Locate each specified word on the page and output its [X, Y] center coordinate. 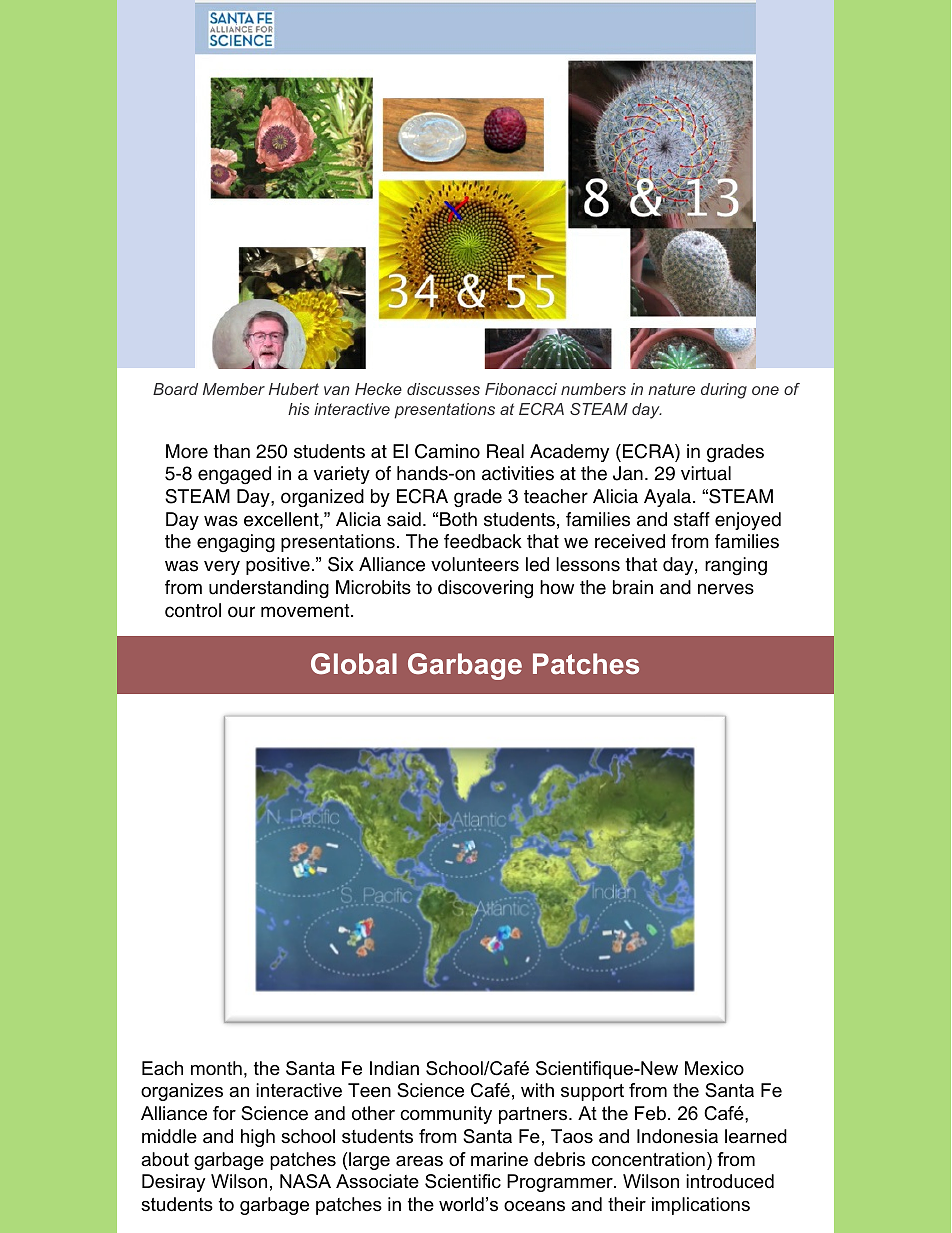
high [258, 1138]
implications [701, 1206]
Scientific [463, 1181]
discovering [485, 589]
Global [354, 663]
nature [671, 389]
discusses [443, 389]
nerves [726, 589]
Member [234, 389]
